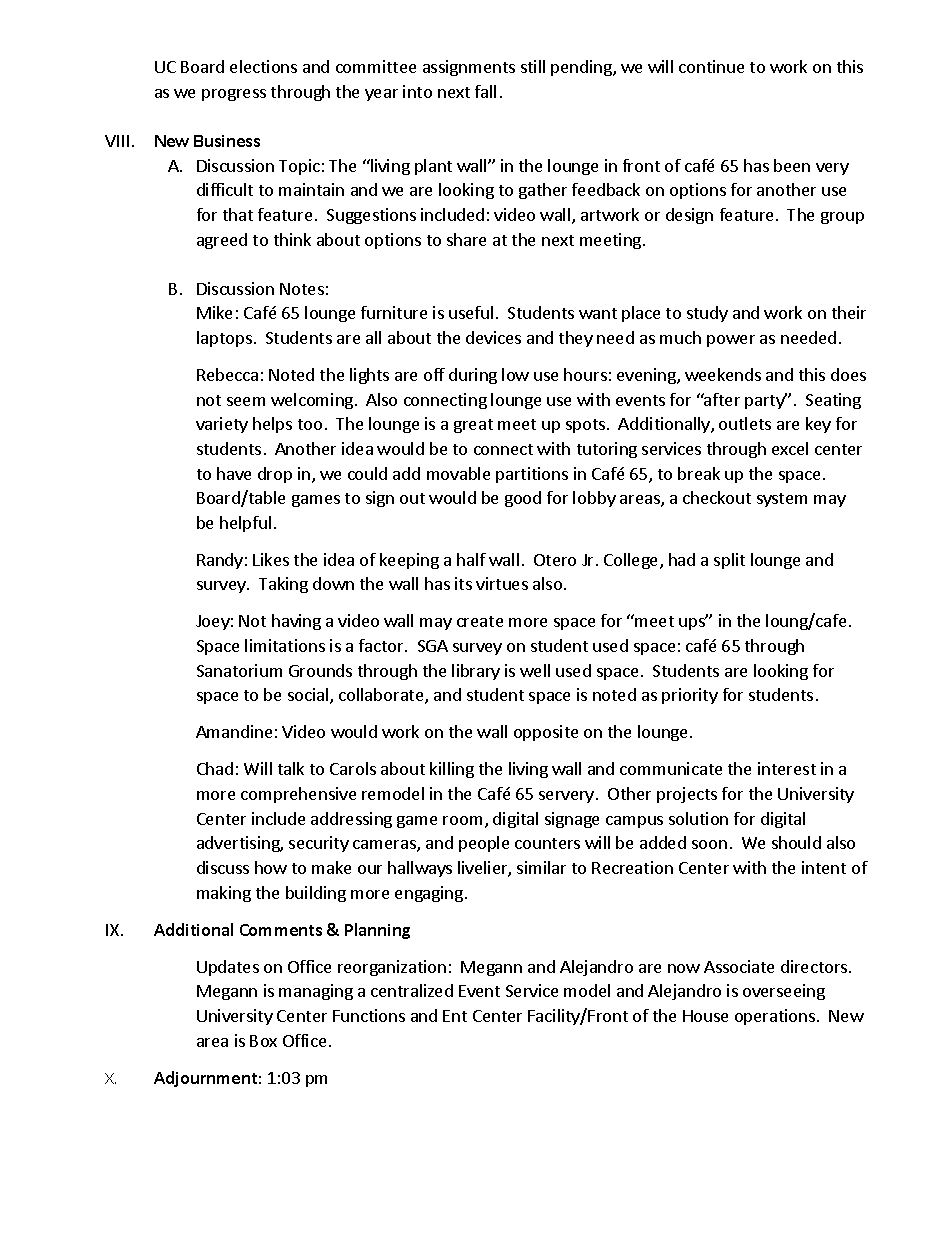  What do you see at coordinates (471, 559) in the screenshot?
I see `half` at bounding box center [471, 559].
